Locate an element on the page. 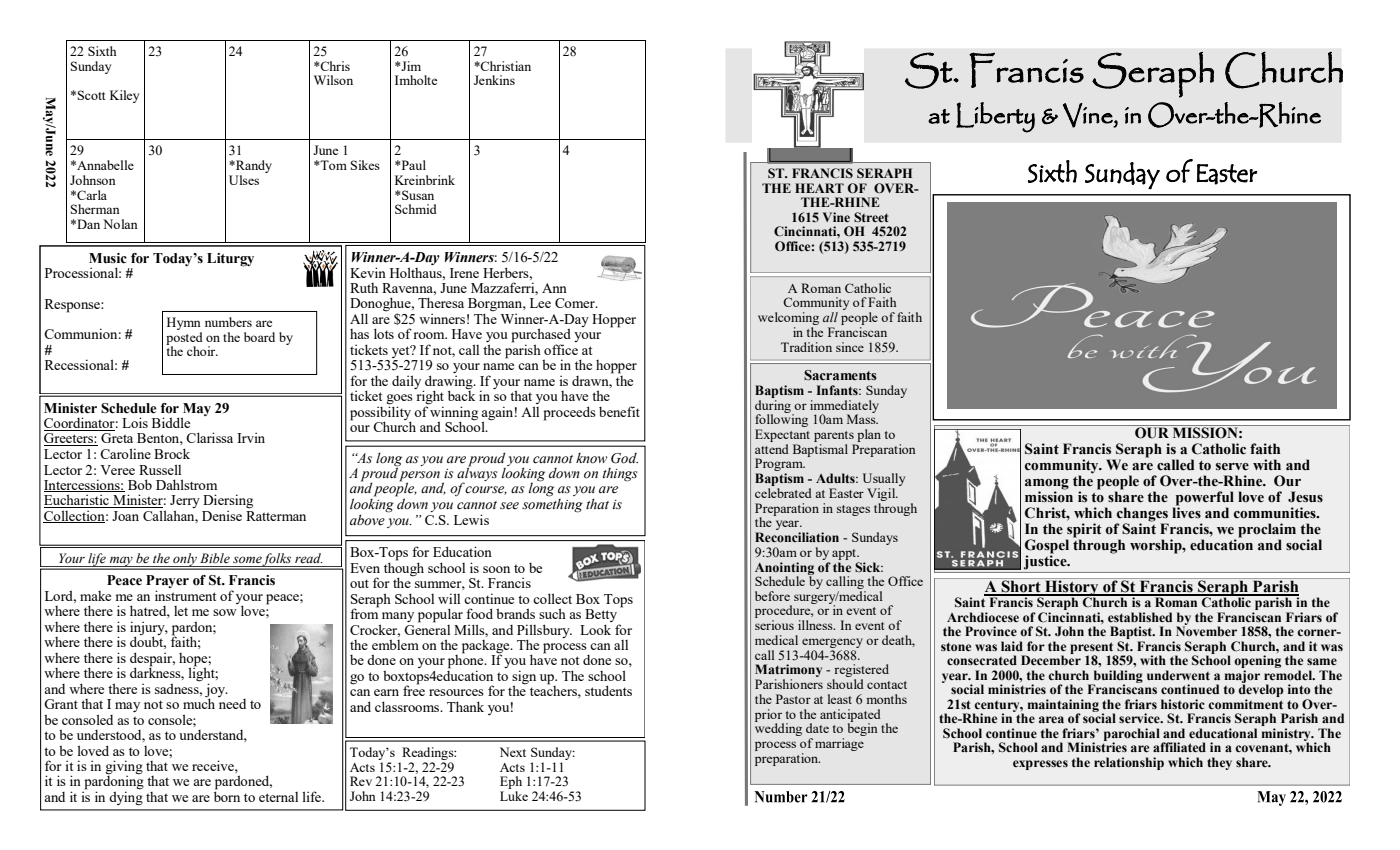 This document has width=1400, height=850. Clarissa is located at coordinates (209, 437).
